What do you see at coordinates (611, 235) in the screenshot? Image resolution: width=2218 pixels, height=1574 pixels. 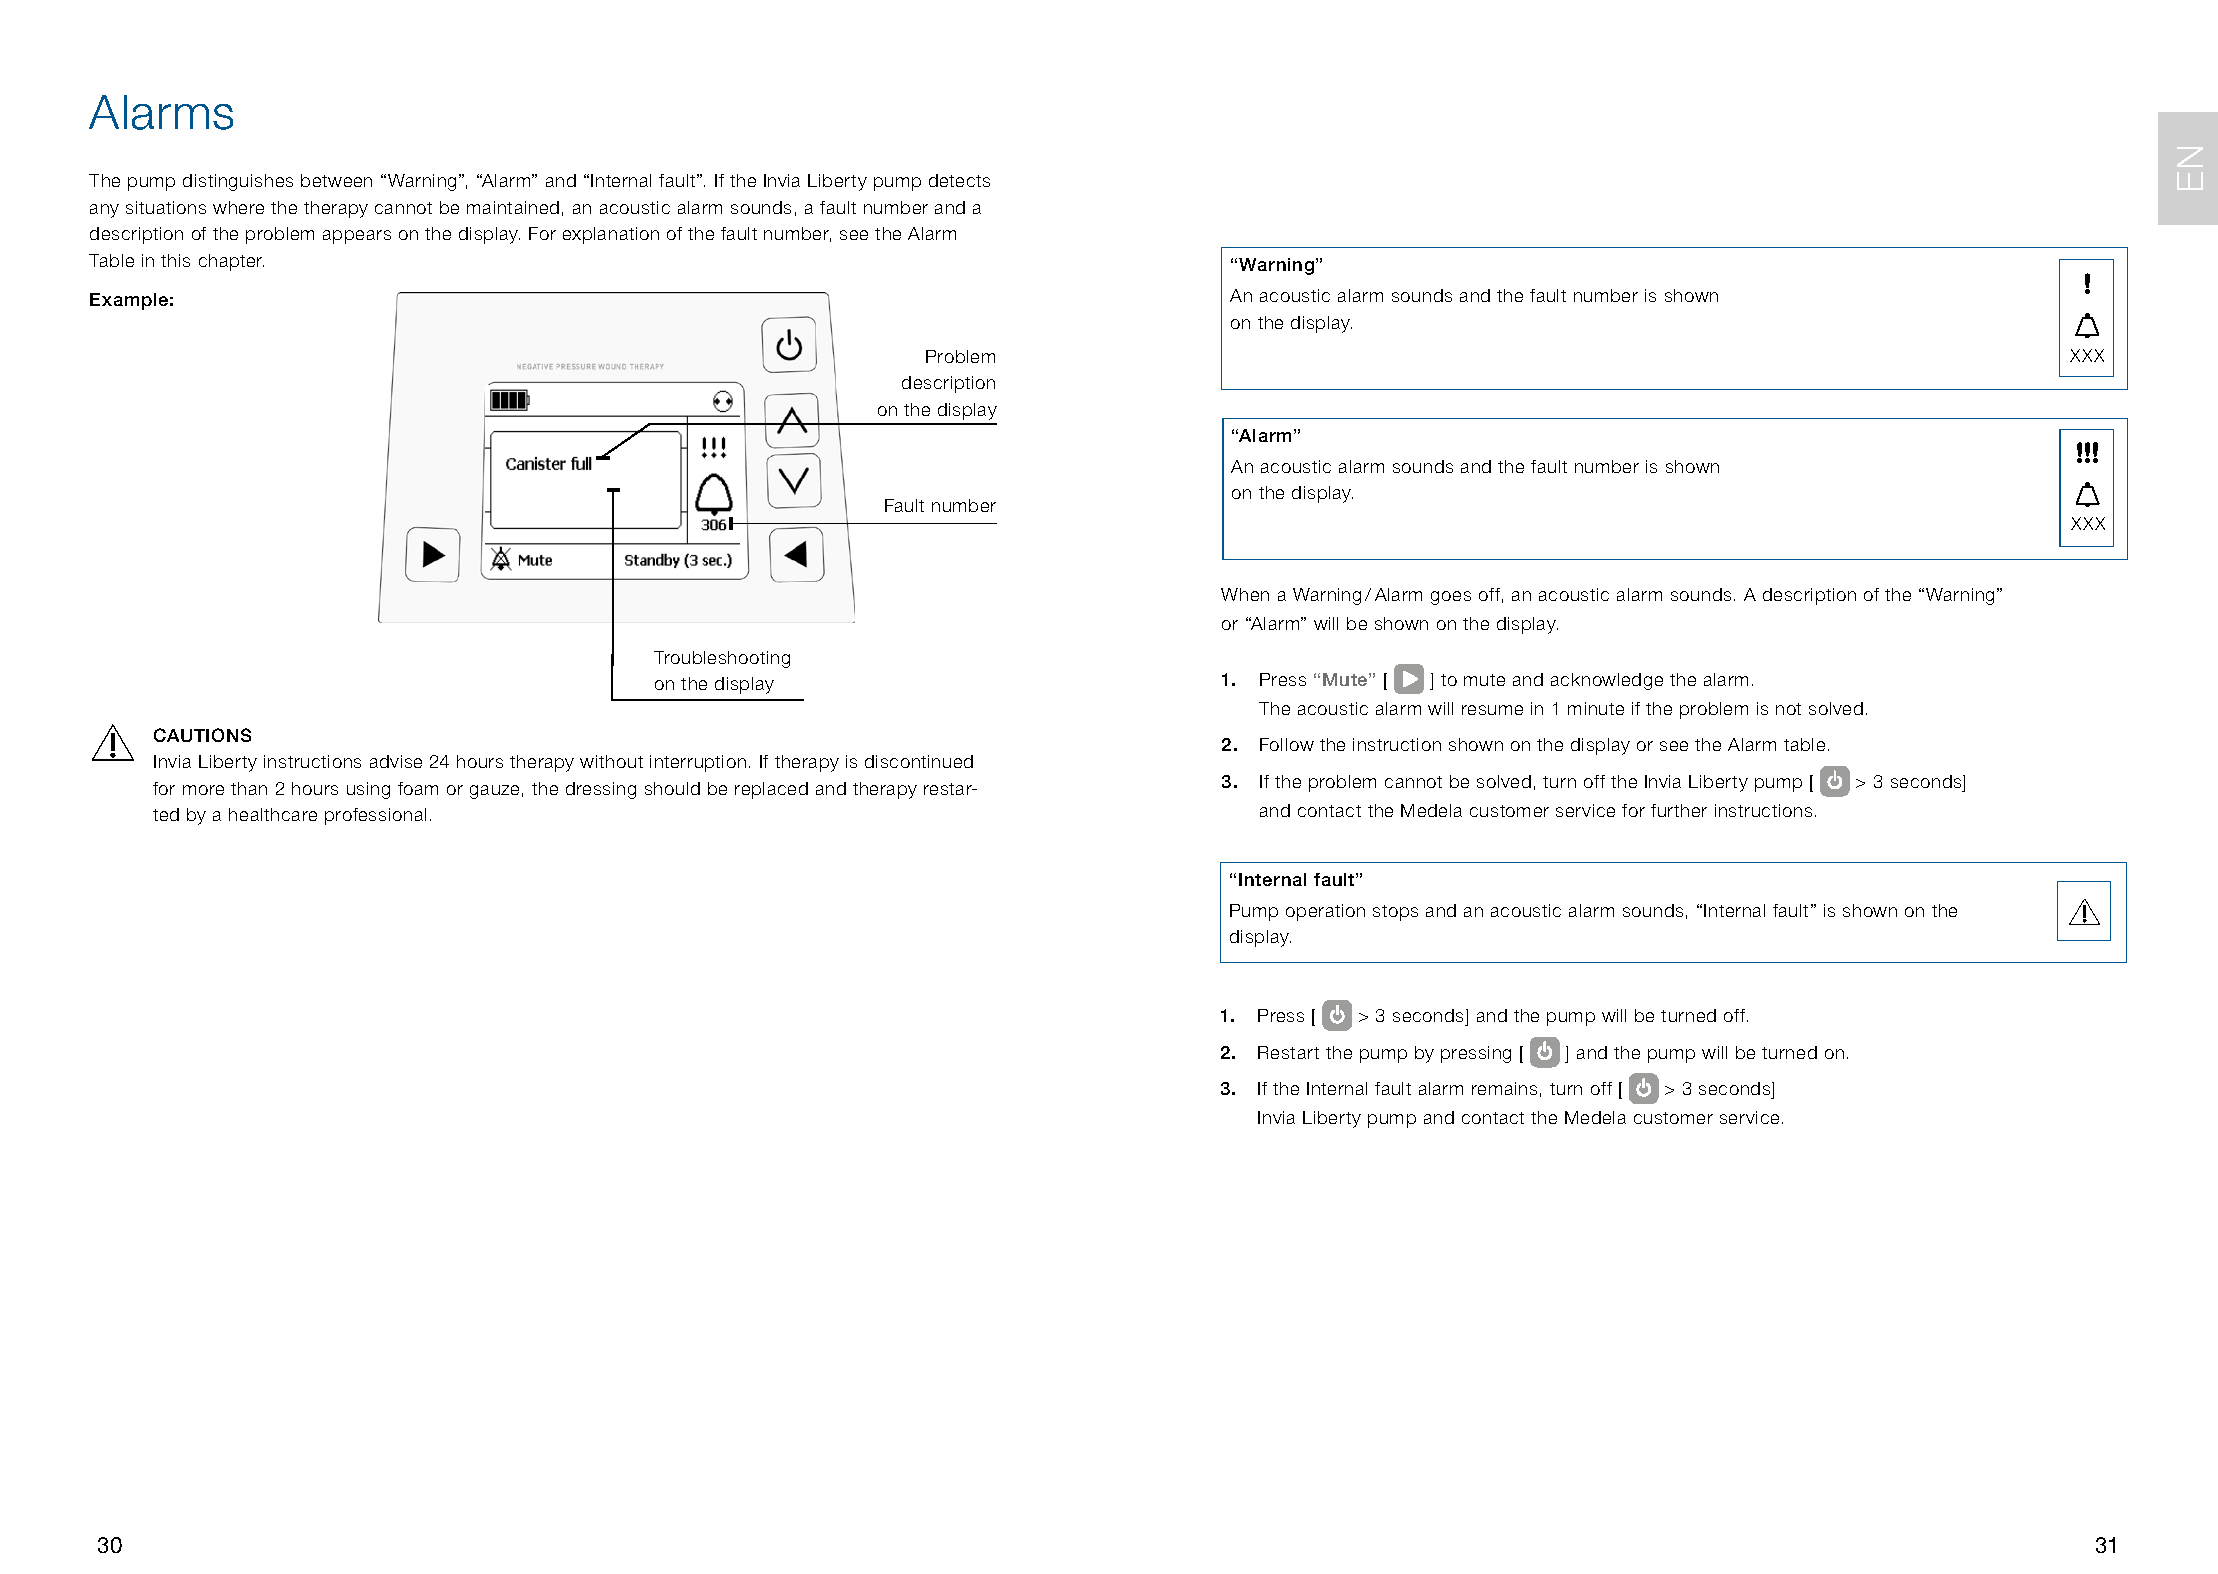 I see `explanation` at bounding box center [611, 235].
